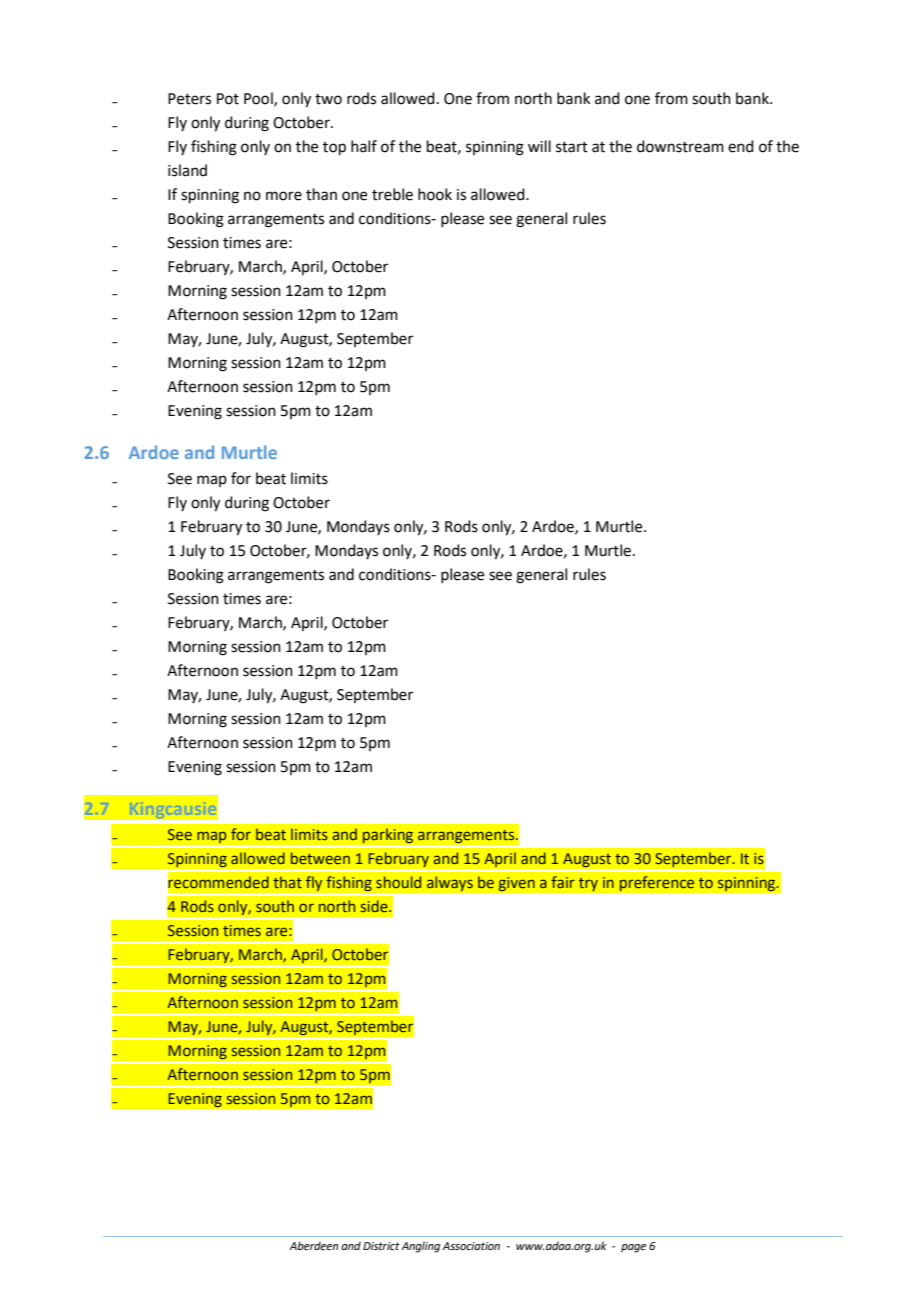 The height and width of the image is (1308, 924). Describe the element at coordinates (435, 194) in the image. I see `hook` at that location.
